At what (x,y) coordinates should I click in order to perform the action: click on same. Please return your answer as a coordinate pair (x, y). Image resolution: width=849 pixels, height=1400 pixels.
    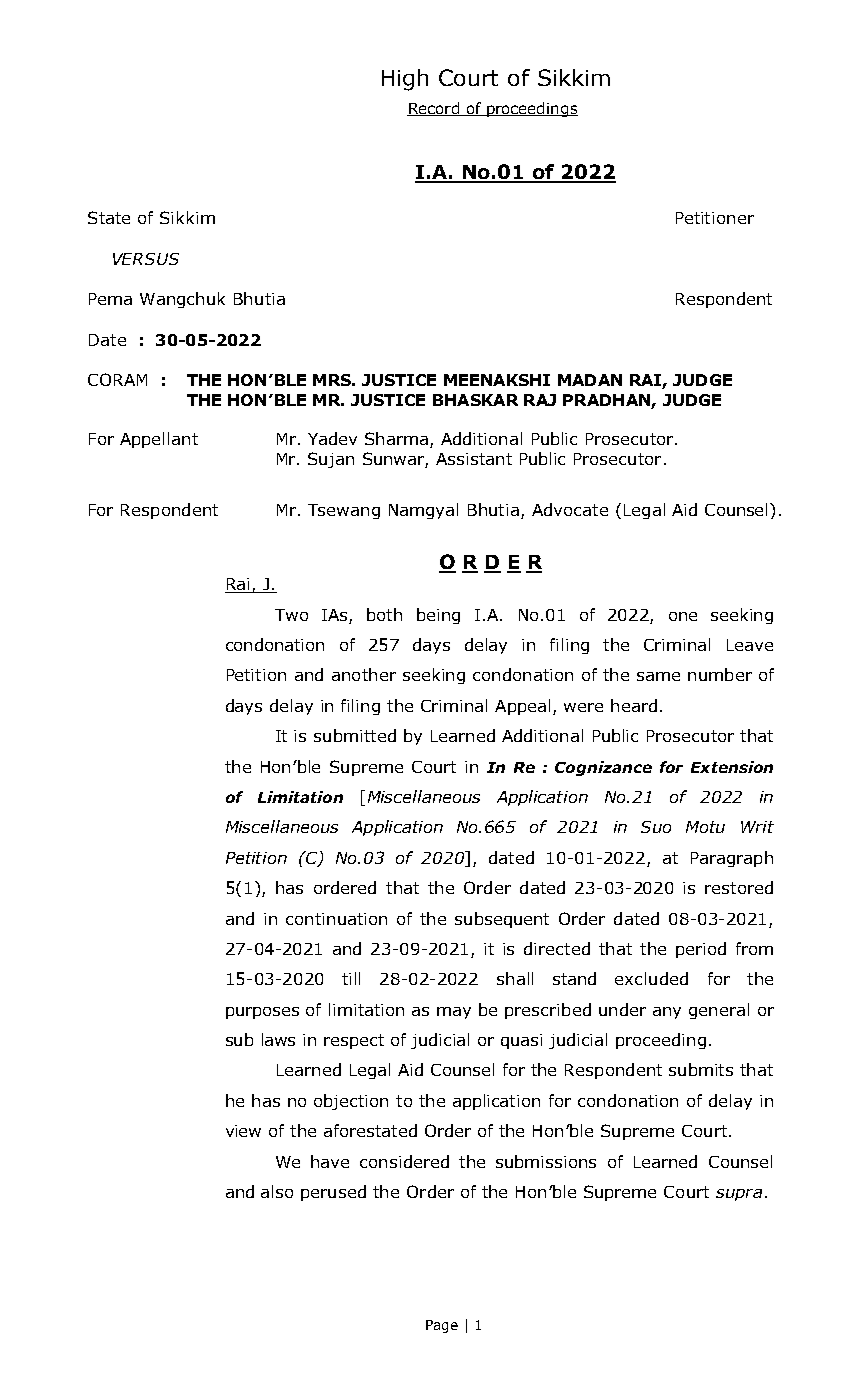
    Looking at the image, I should click on (658, 676).
